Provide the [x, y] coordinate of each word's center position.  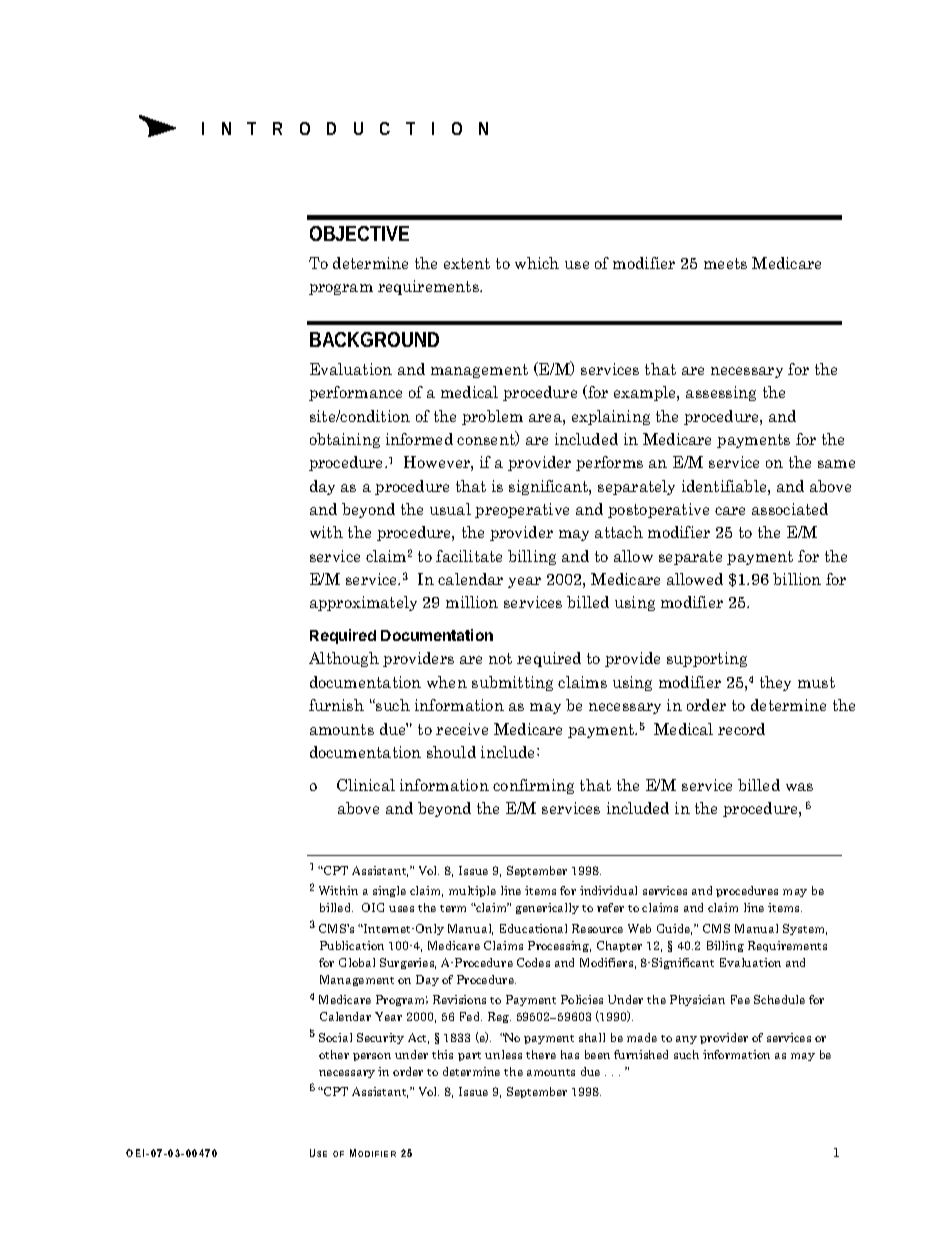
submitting [512, 683]
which [537, 263]
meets [725, 263]
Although [344, 659]
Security [380, 1038]
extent [467, 263]
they [775, 683]
